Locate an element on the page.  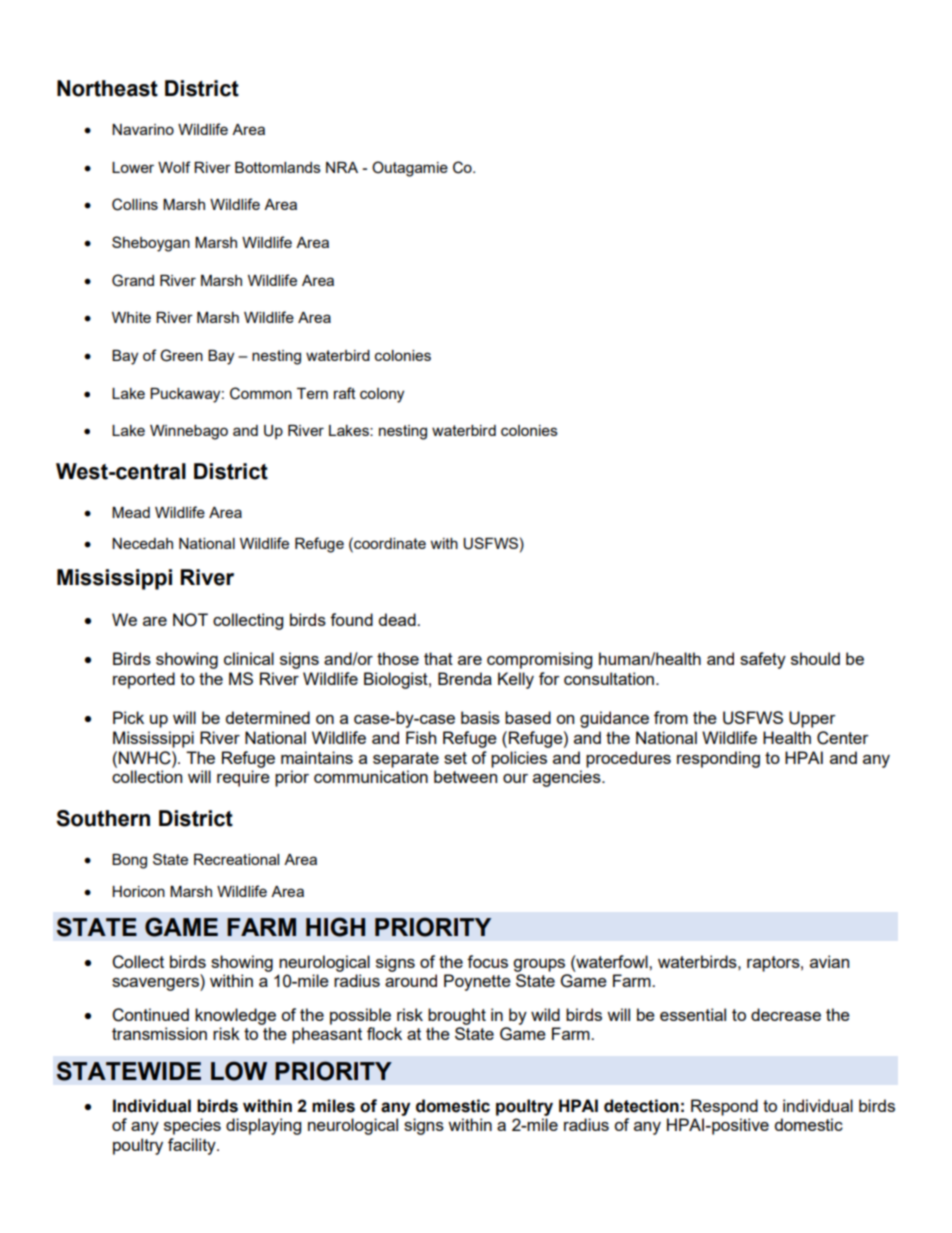
Wolf is located at coordinates (174, 167).
